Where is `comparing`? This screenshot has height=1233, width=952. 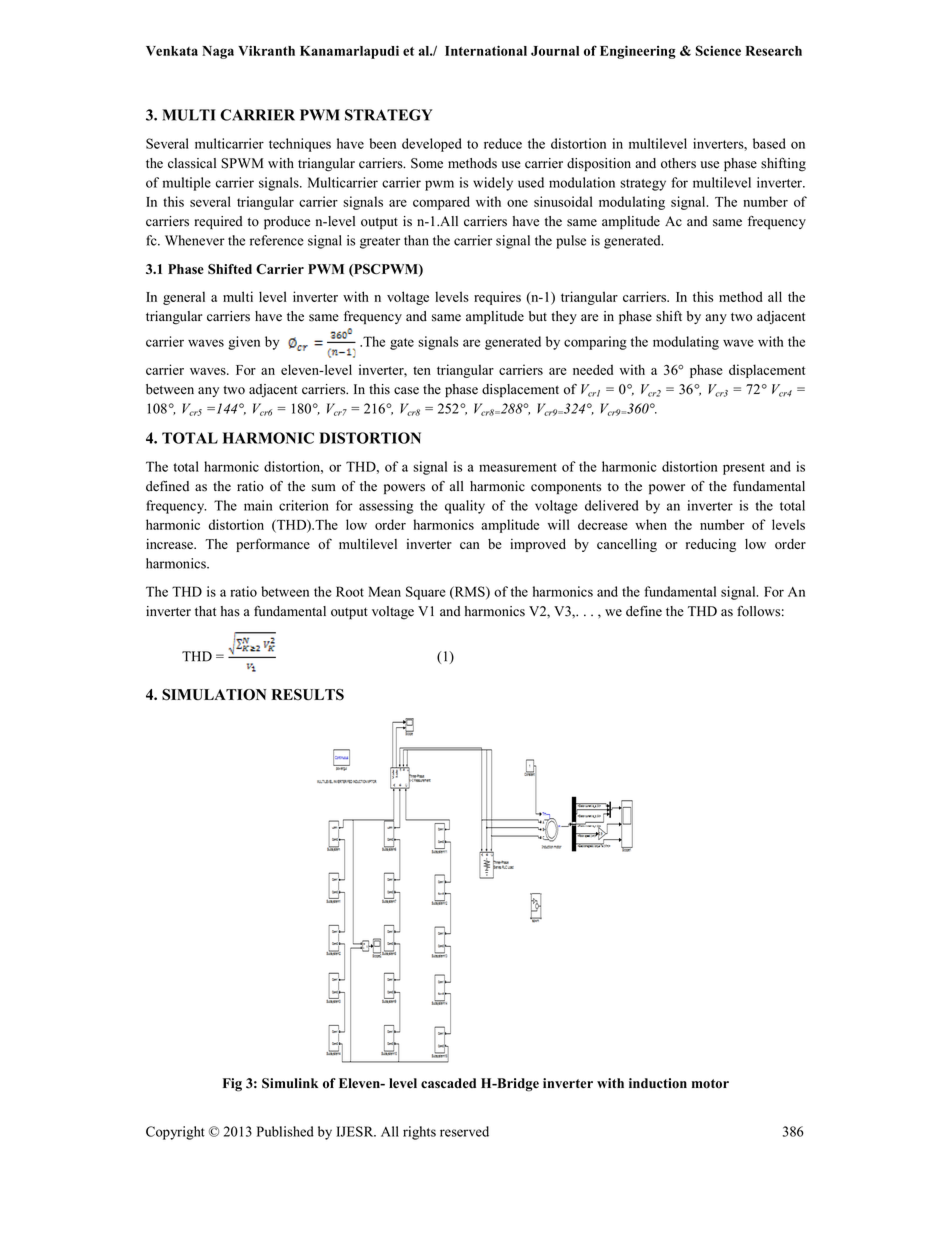 comparing is located at coordinates (595, 343).
